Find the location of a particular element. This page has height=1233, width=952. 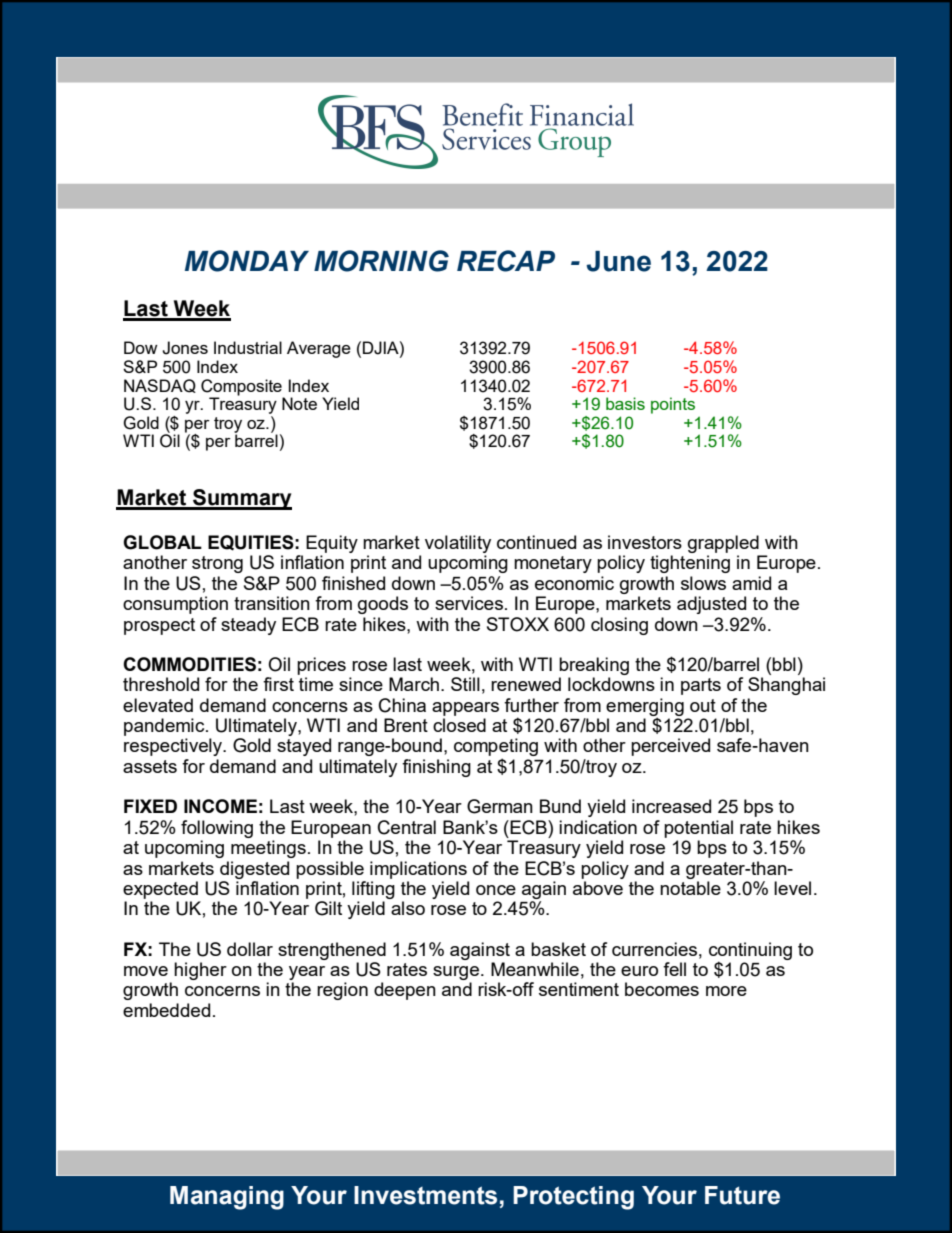

Summary is located at coordinates (241, 499).
